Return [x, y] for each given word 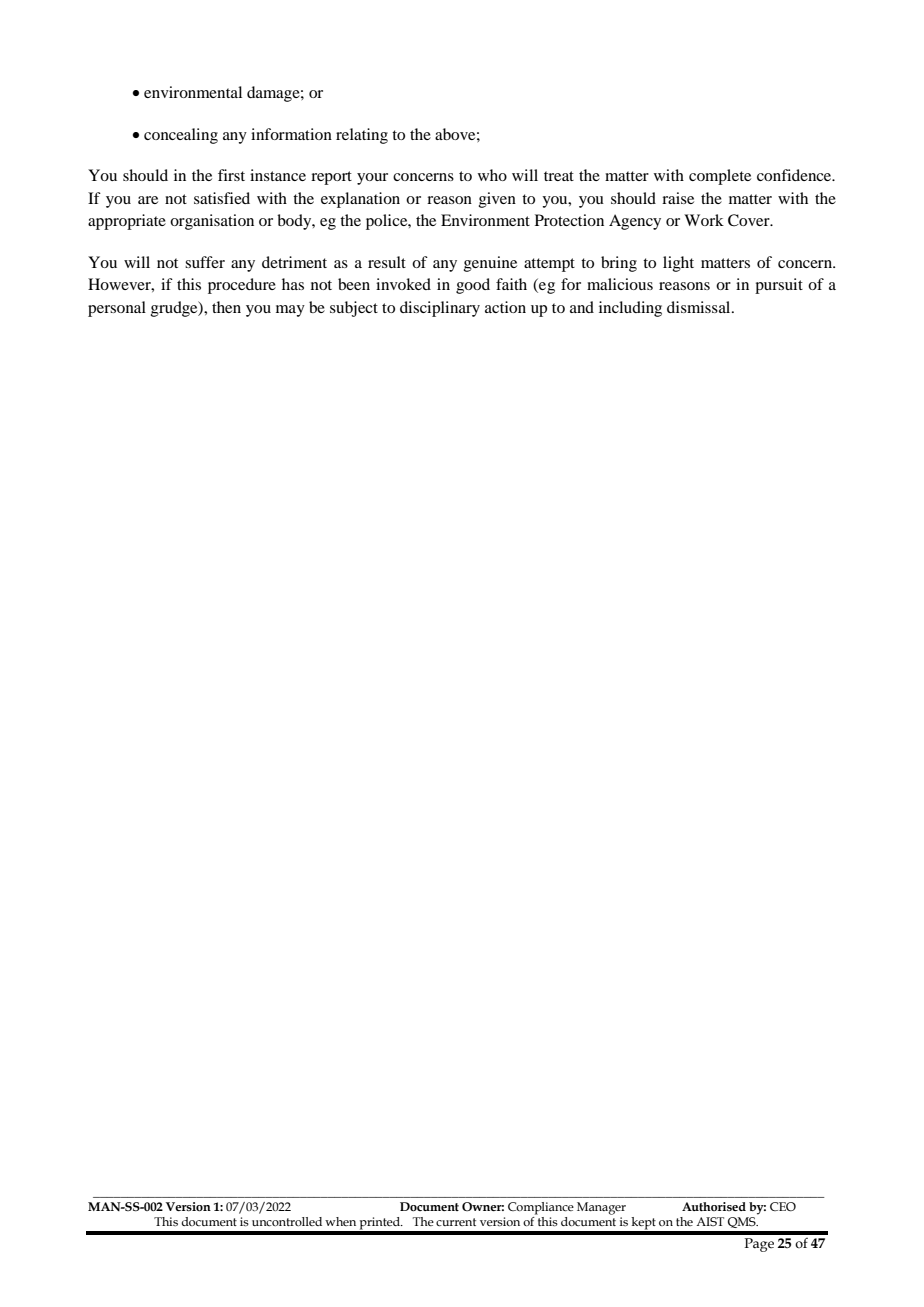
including [630, 309]
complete [720, 177]
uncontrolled [287, 1221]
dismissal [700, 307]
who [492, 175]
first [231, 175]
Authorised [714, 1206]
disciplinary [440, 309]
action [505, 307]
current [456, 1222]
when [340, 1221]
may [290, 311]
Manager [601, 1208]
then [226, 307]
